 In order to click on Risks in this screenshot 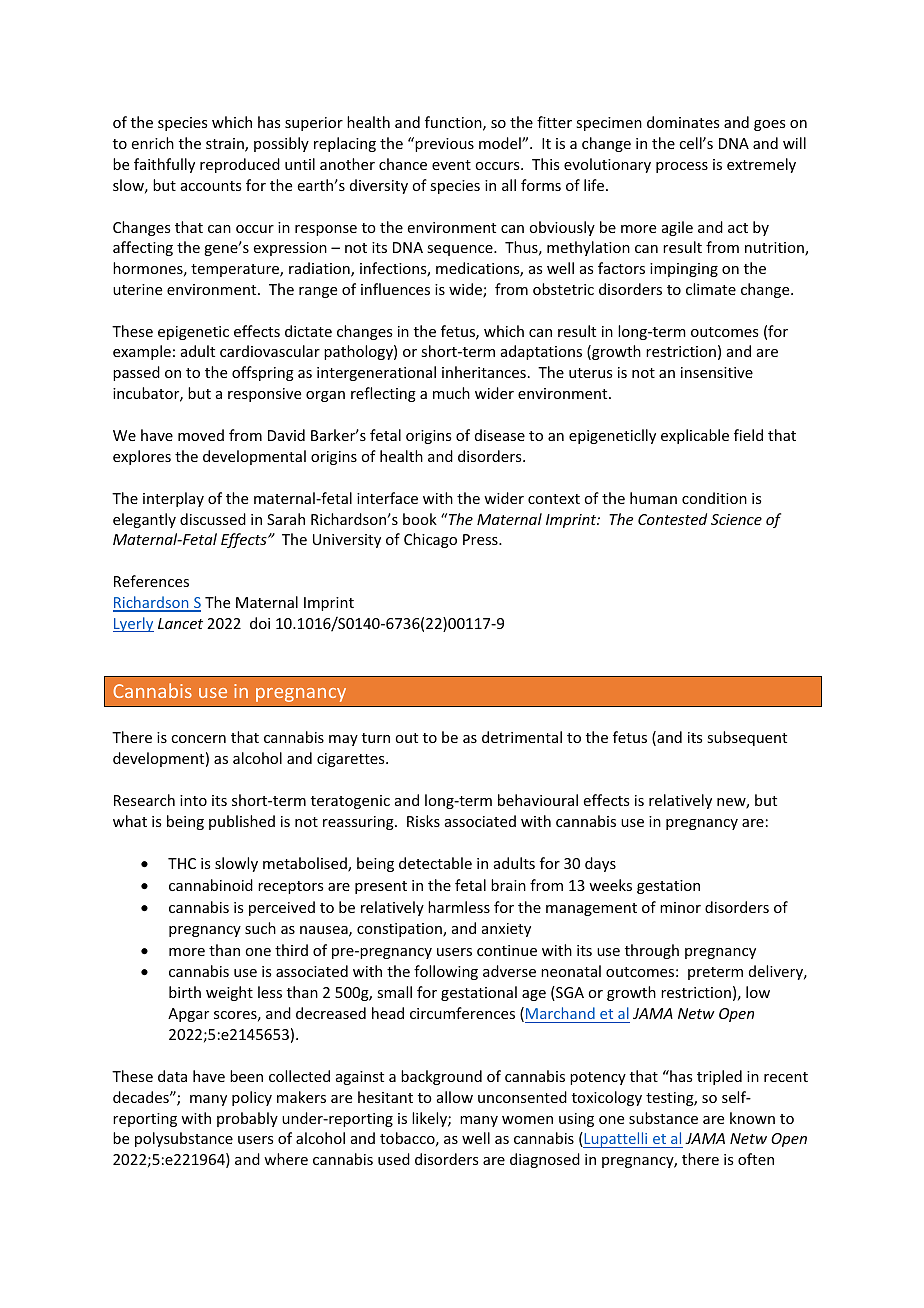, I will do `click(423, 821)`.
